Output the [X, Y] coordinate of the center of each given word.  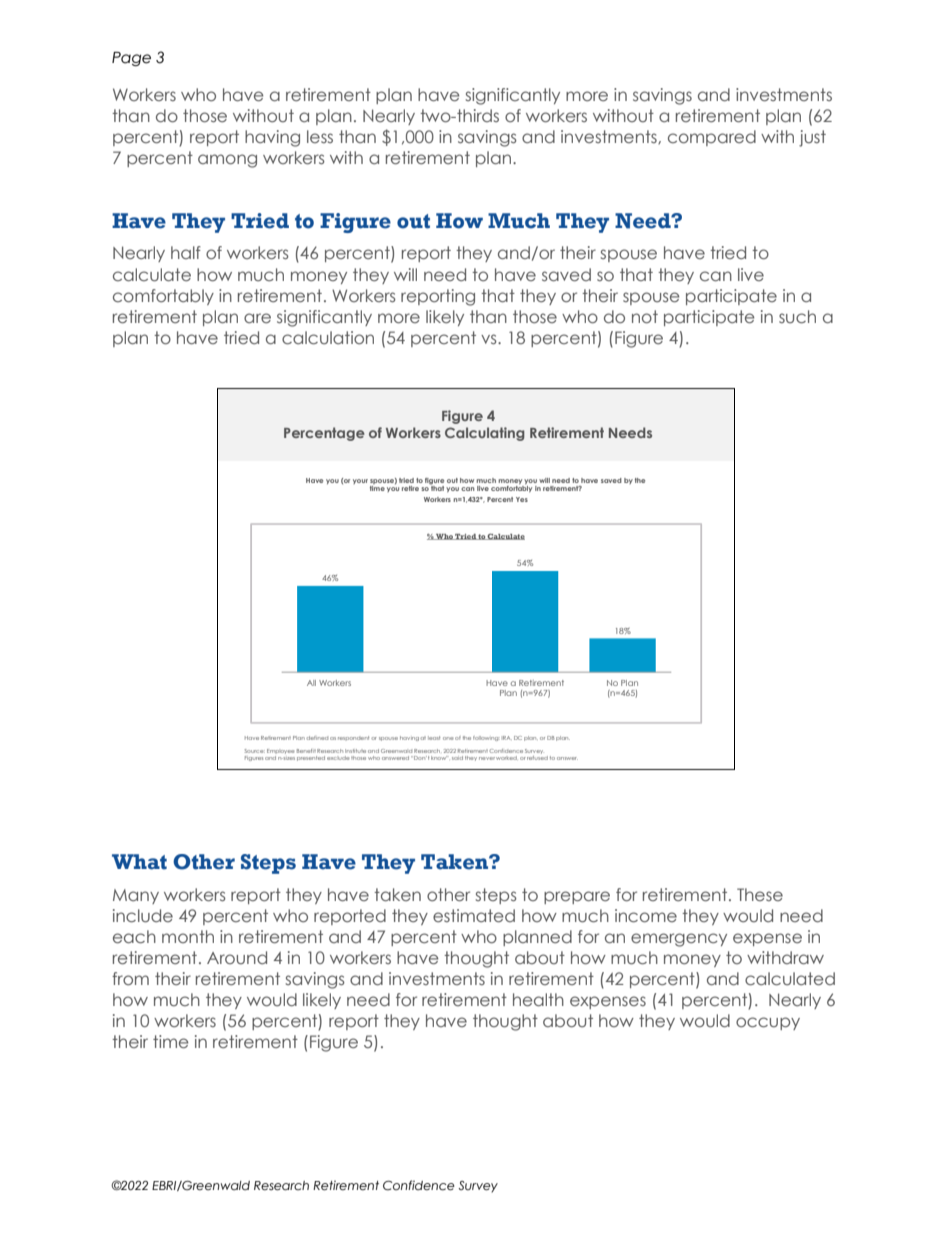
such [797, 316]
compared [712, 138]
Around [237, 957]
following [486, 738]
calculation [328, 337]
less [320, 136]
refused [537, 756]
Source [255, 751]
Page [131, 59]
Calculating [485, 434]
